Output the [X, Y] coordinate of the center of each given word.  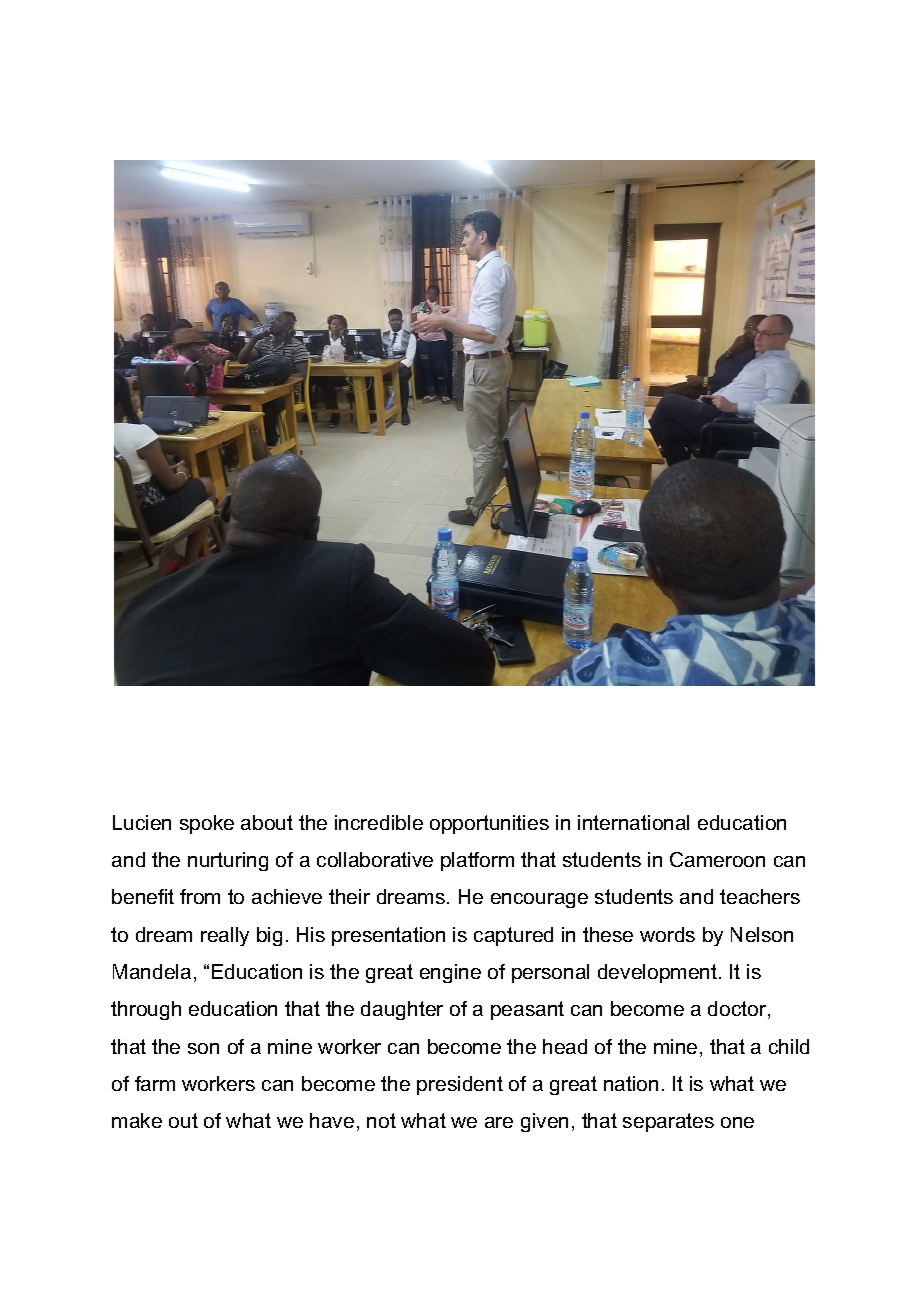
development [657, 973]
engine [450, 973]
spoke [207, 824]
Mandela [152, 971]
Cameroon [717, 859]
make [137, 1120]
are [499, 1122]
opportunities [489, 824]
